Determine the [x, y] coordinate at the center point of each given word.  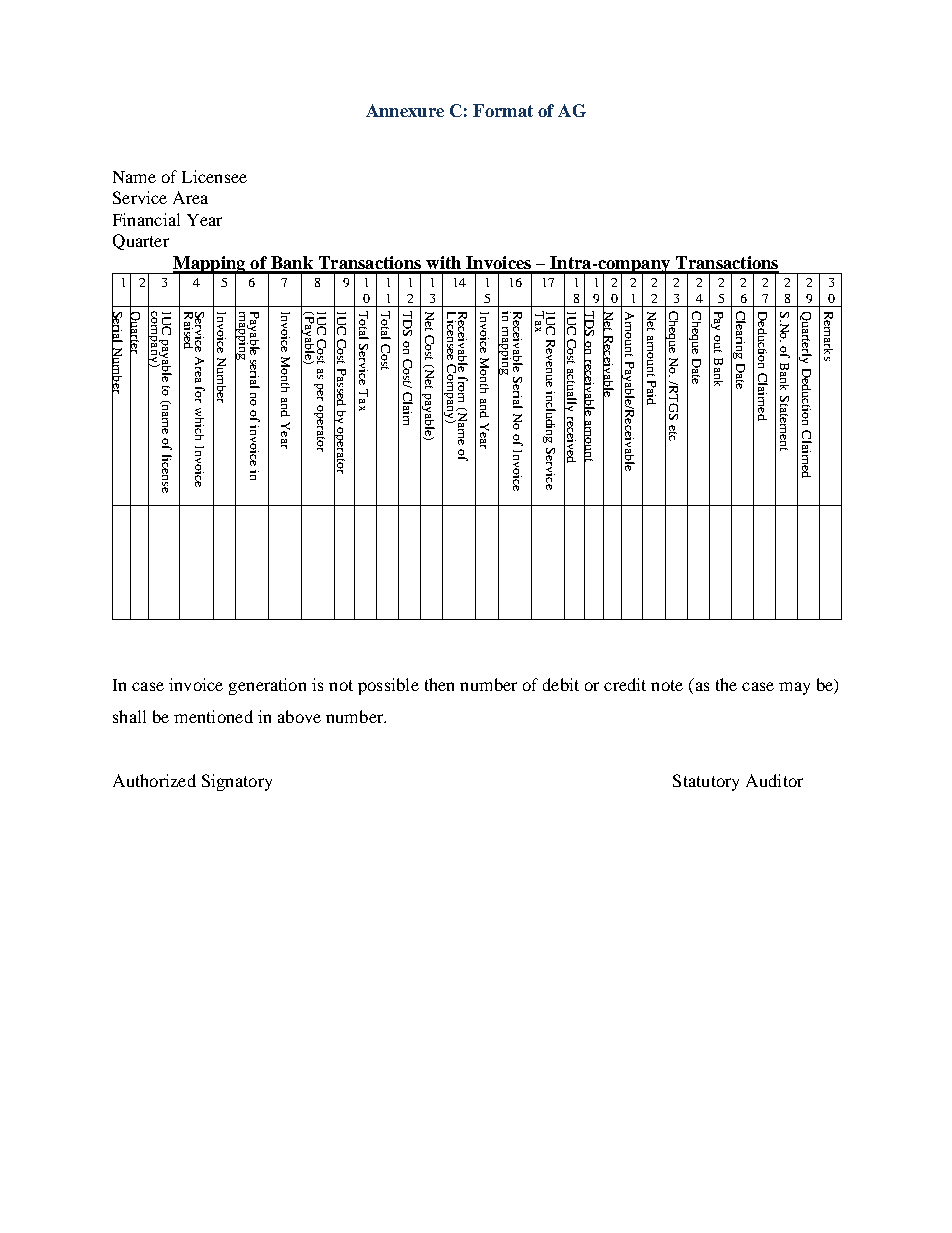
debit [561, 684]
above [299, 716]
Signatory [237, 782]
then [439, 684]
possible [388, 686]
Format [503, 110]
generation [267, 686]
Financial [146, 219]
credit [625, 684]
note [667, 685]
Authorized [154, 780]
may [794, 688]
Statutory [706, 782]
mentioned [213, 716]
